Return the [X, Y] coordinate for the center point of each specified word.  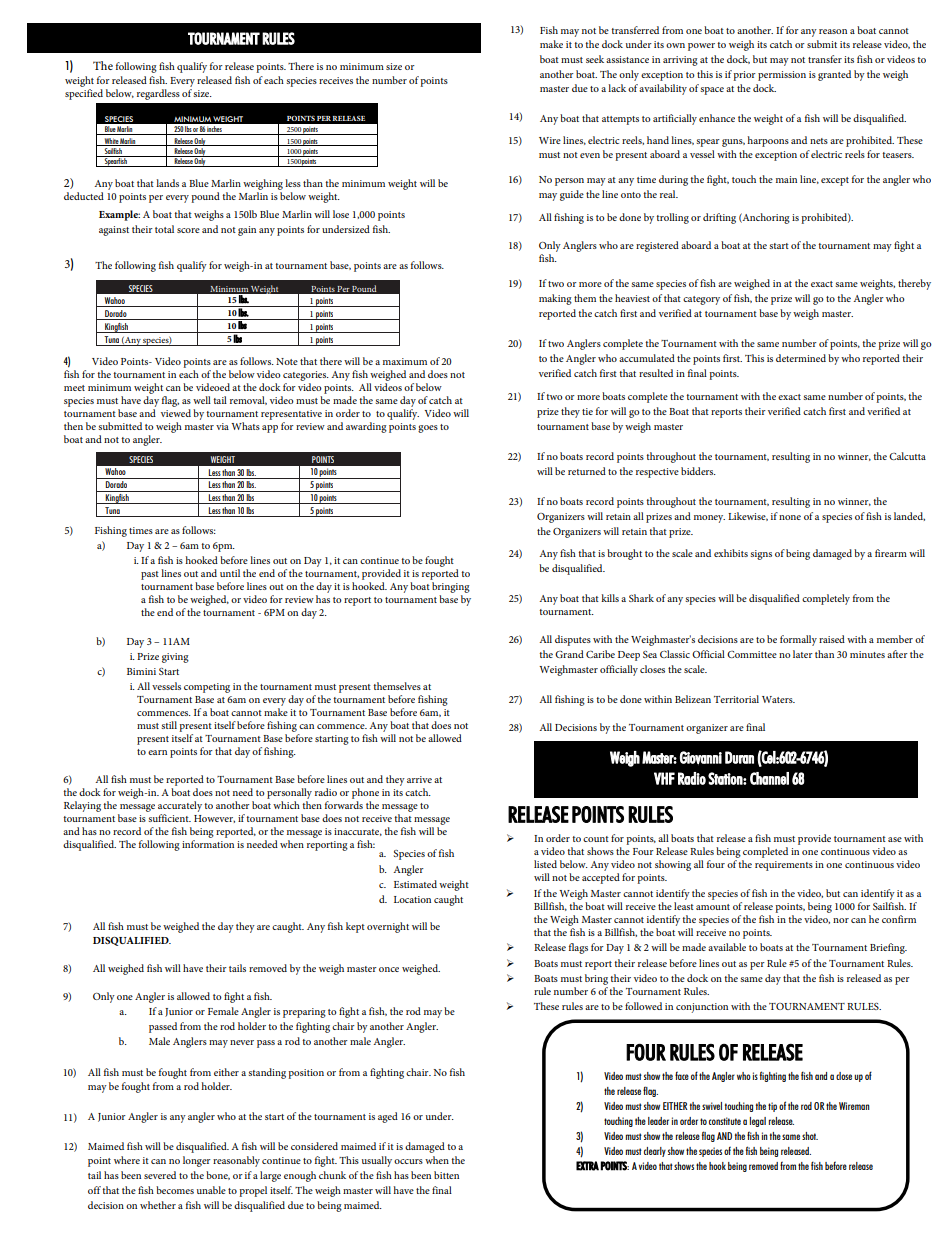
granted [834, 75]
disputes [573, 640]
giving [175, 658]
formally [798, 640]
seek [595, 59]
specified [84, 93]
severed [160, 1175]
